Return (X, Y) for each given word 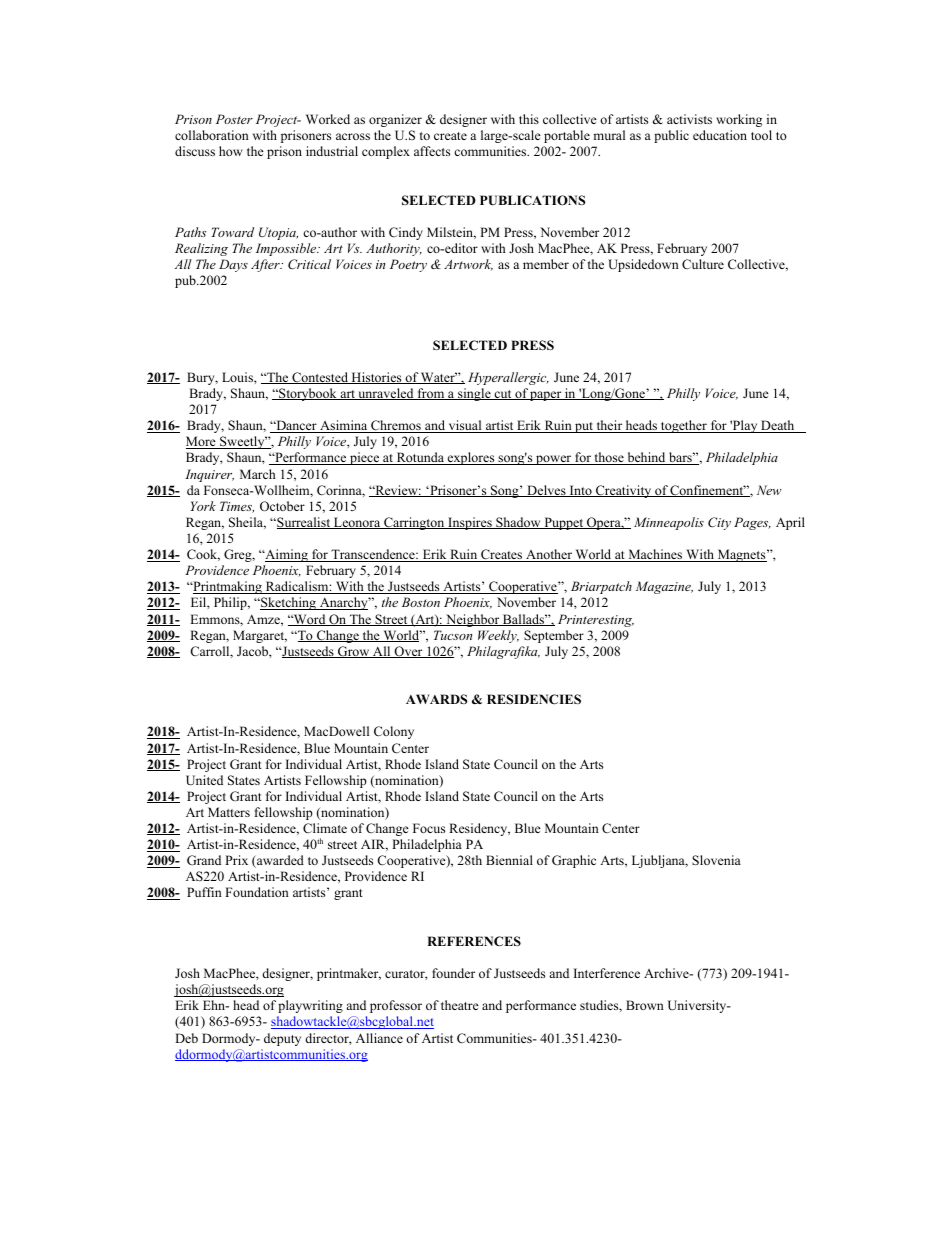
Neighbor (473, 620)
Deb (186, 1038)
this (529, 119)
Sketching (288, 603)
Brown (645, 1005)
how (231, 151)
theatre (460, 1005)
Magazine (664, 587)
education (720, 135)
